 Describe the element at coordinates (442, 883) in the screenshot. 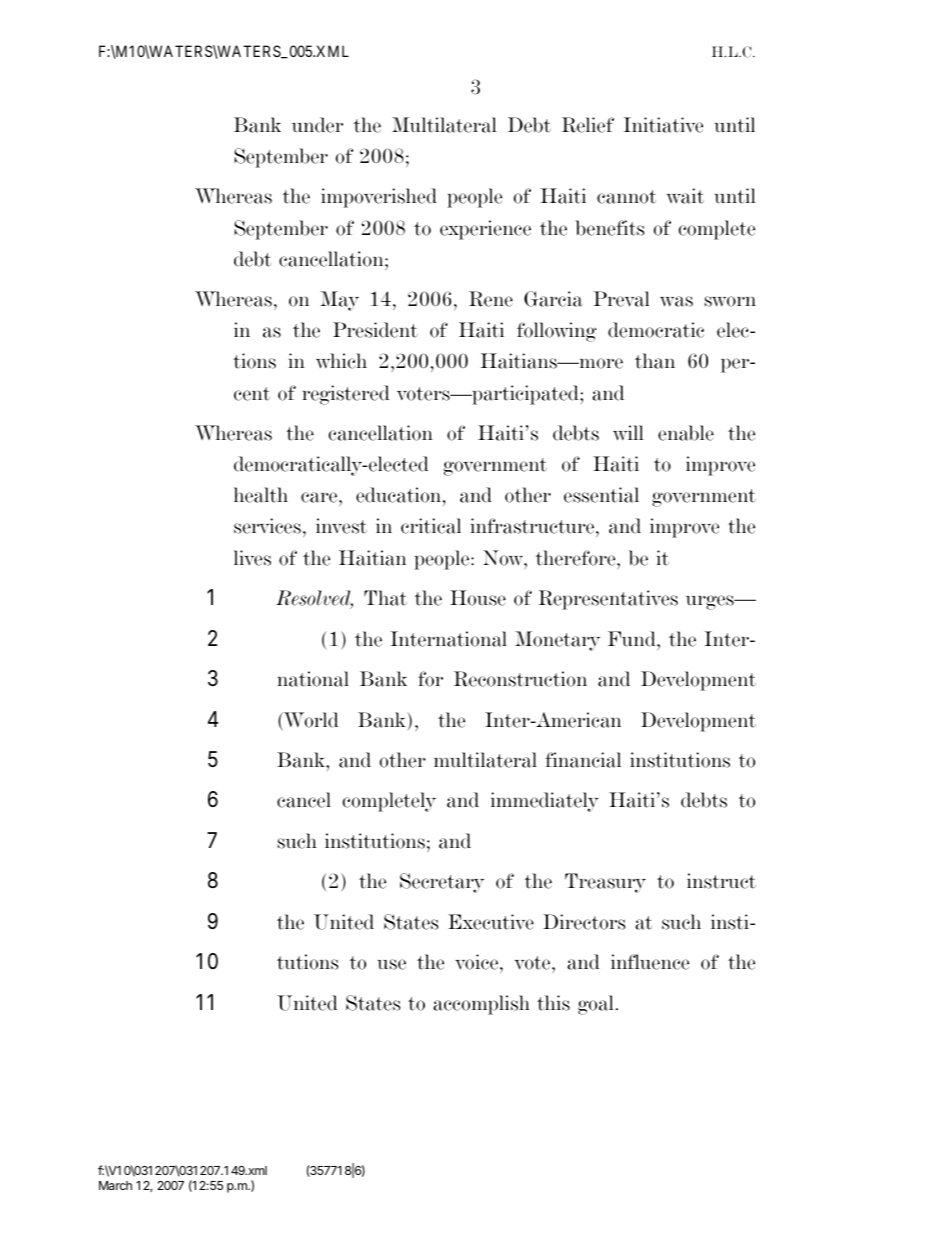

I see `Secretary` at that location.
